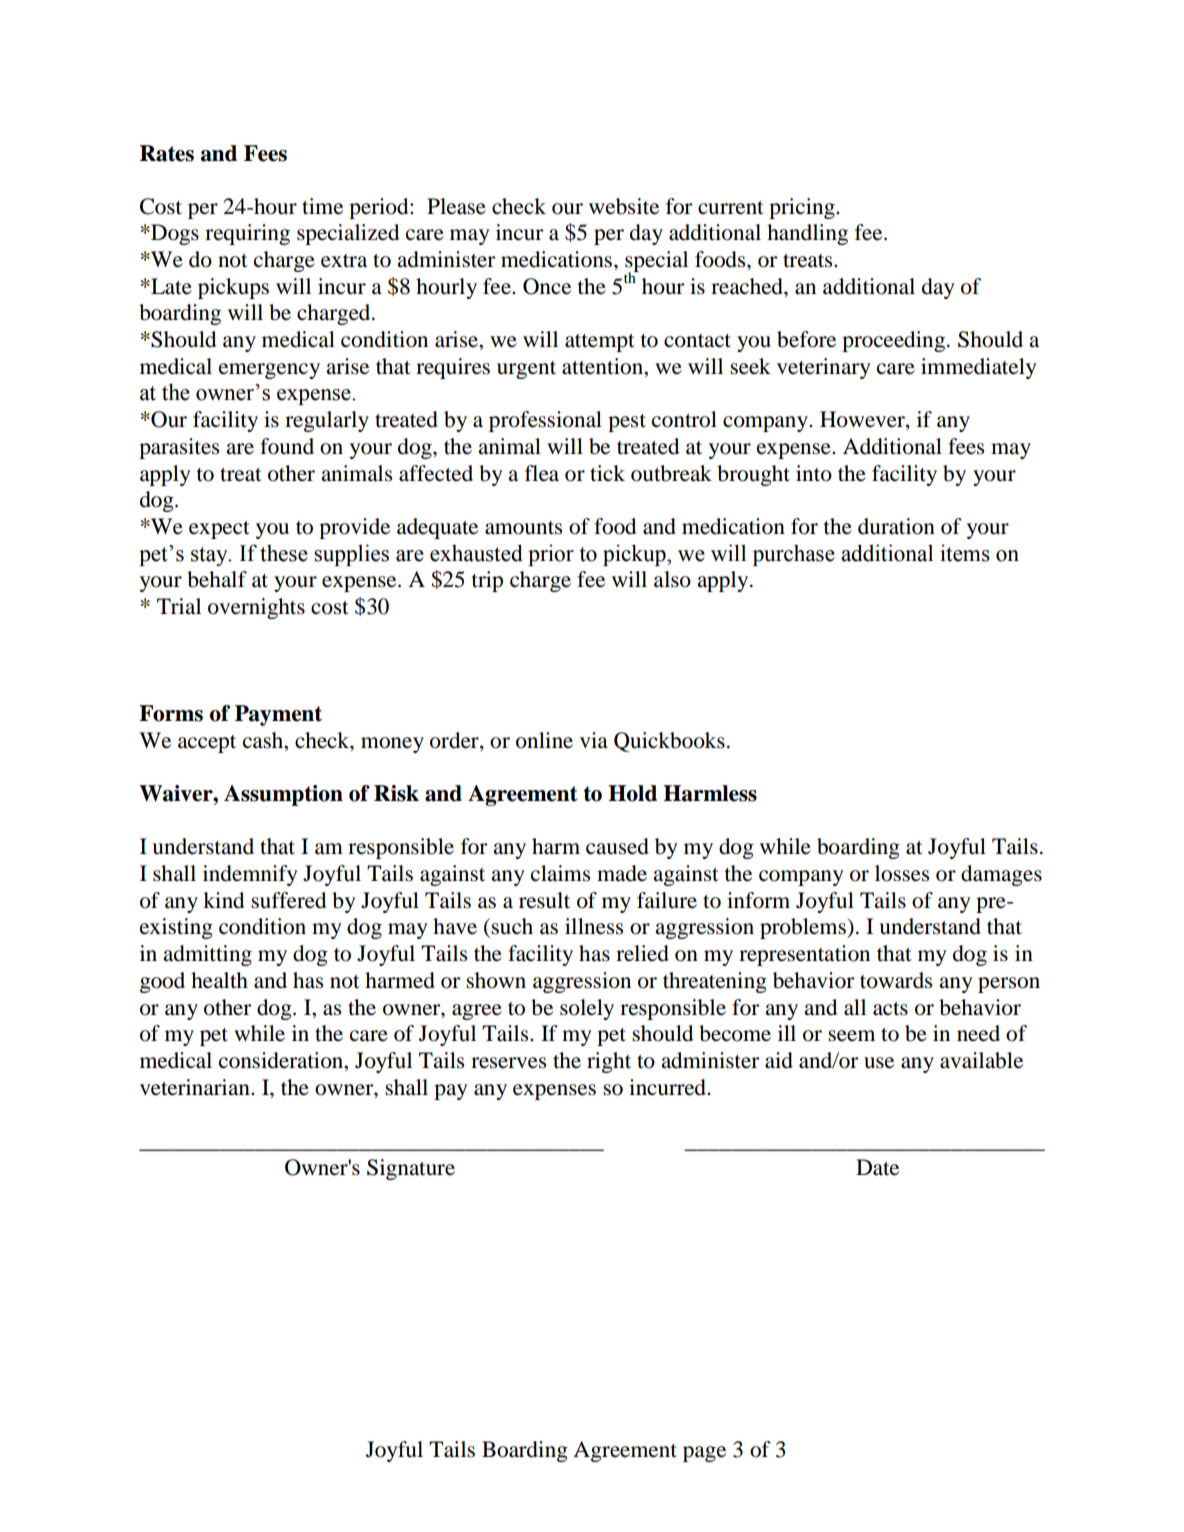 Image resolution: width=1184 pixels, height=1532 pixels. What do you see at coordinates (587, 1009) in the page?
I see `solely` at bounding box center [587, 1009].
